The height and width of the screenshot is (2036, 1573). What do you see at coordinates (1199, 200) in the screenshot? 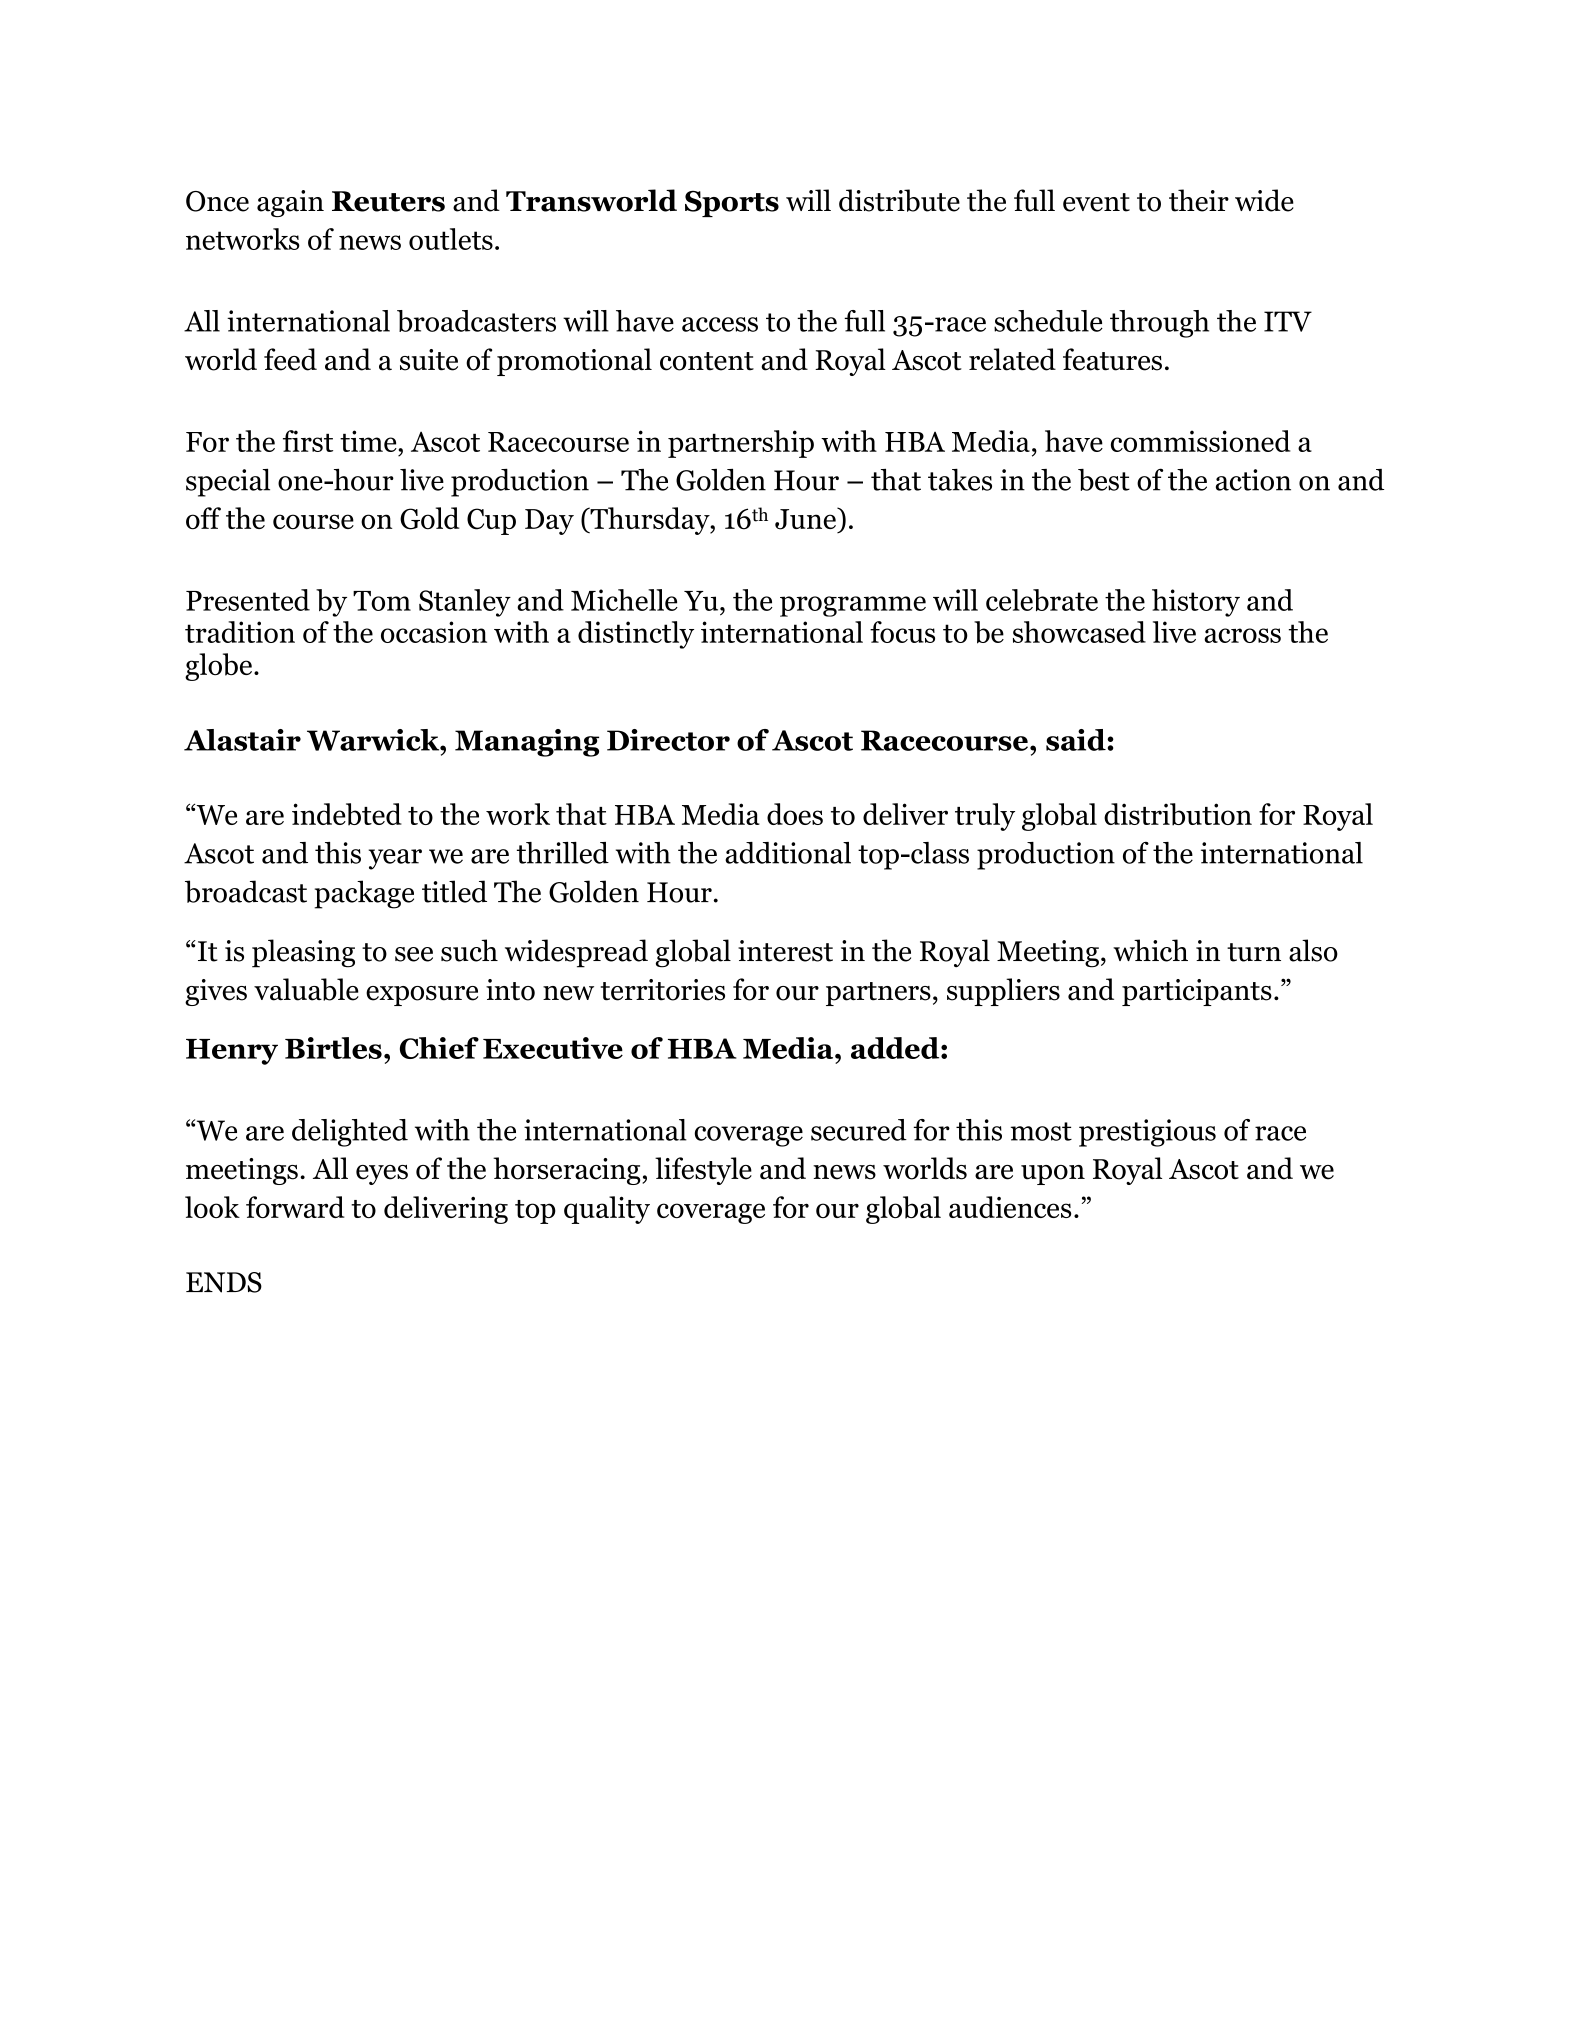
I see `their` at bounding box center [1199, 200].
